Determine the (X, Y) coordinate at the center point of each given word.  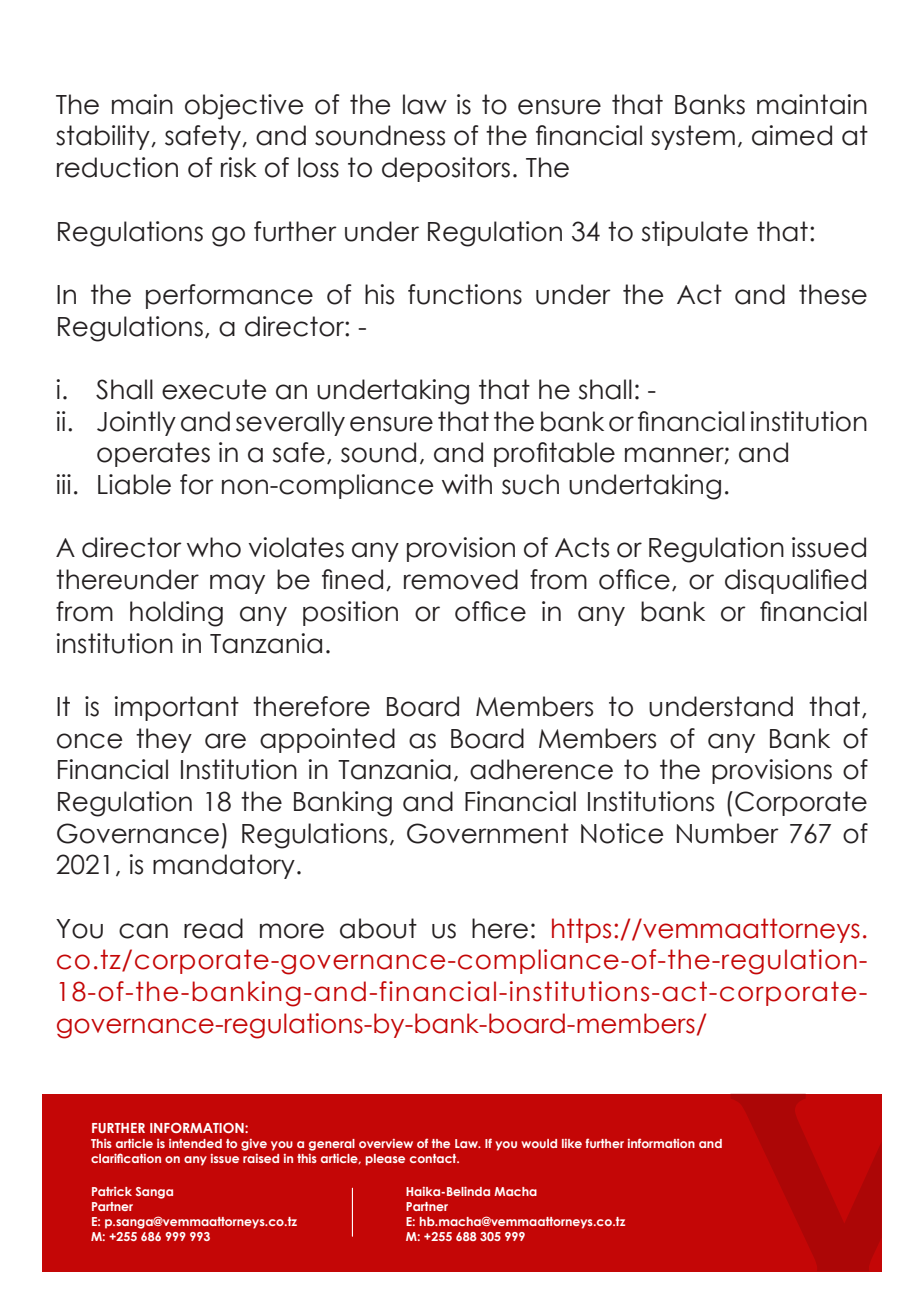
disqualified (795, 581)
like (572, 1143)
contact (434, 1158)
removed (461, 579)
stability (104, 137)
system (693, 137)
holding (176, 614)
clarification (126, 1158)
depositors (446, 169)
